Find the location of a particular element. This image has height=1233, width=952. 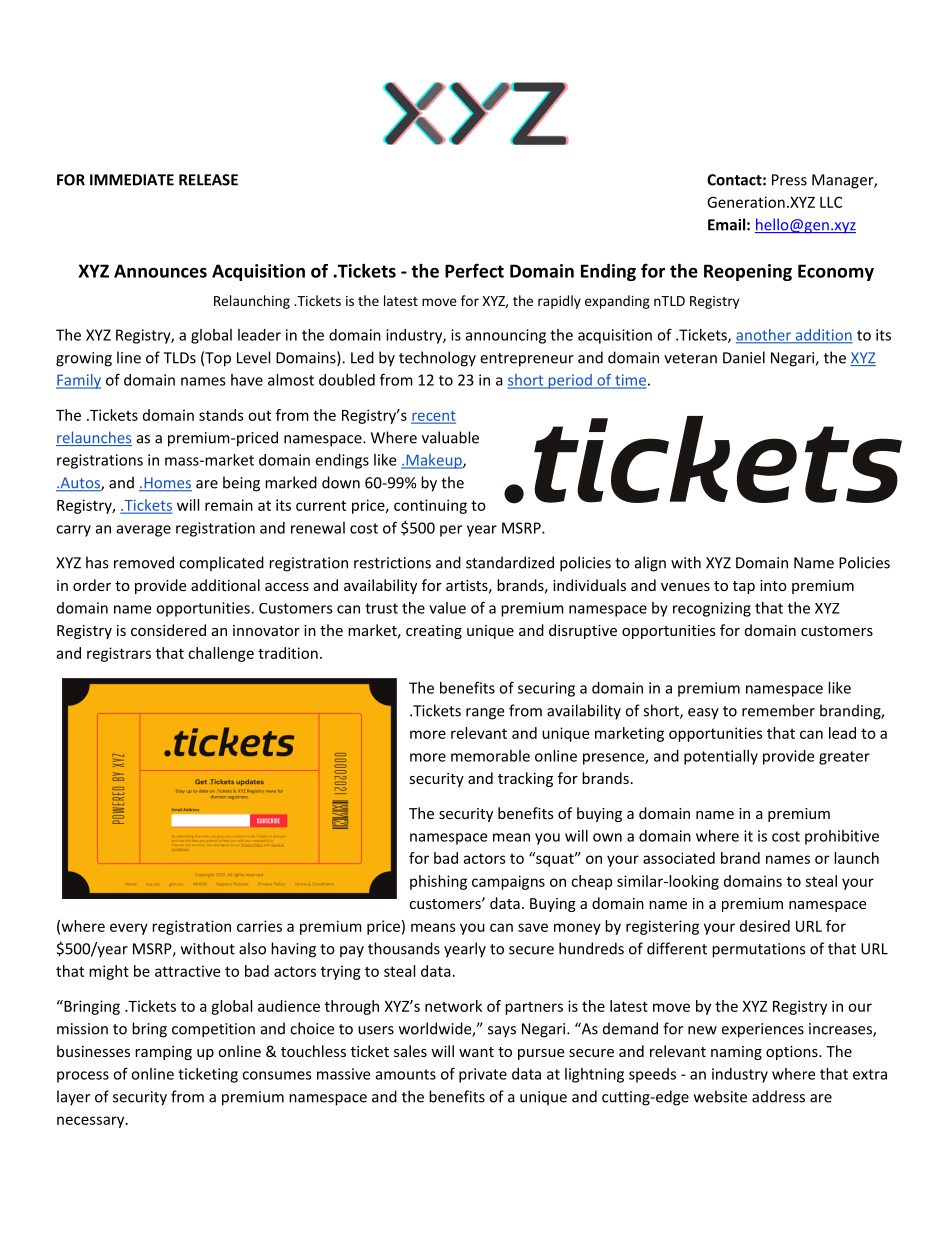

considered is located at coordinates (168, 630).
